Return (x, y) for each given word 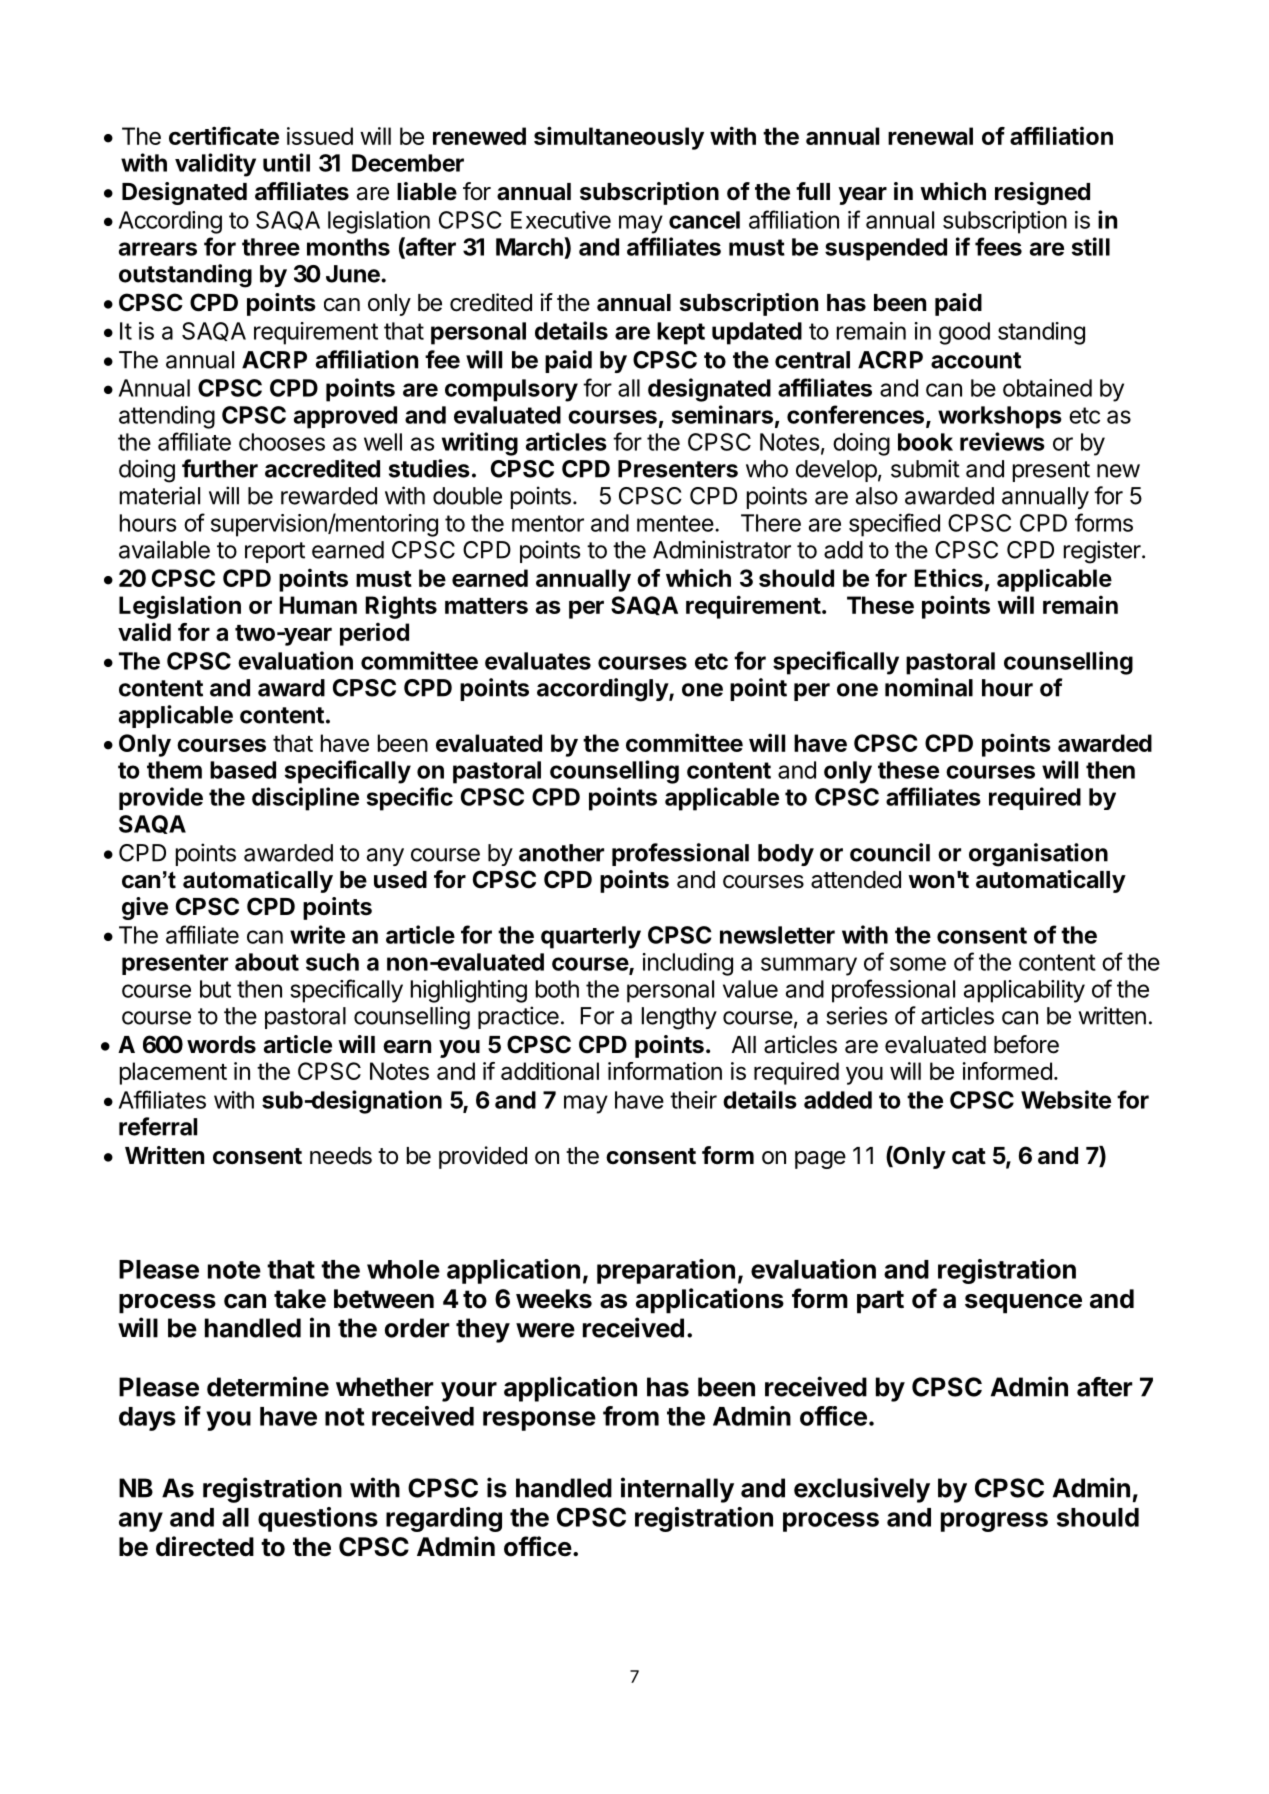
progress (994, 1522)
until (286, 162)
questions (318, 1519)
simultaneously (619, 138)
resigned (1042, 193)
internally (677, 1490)
